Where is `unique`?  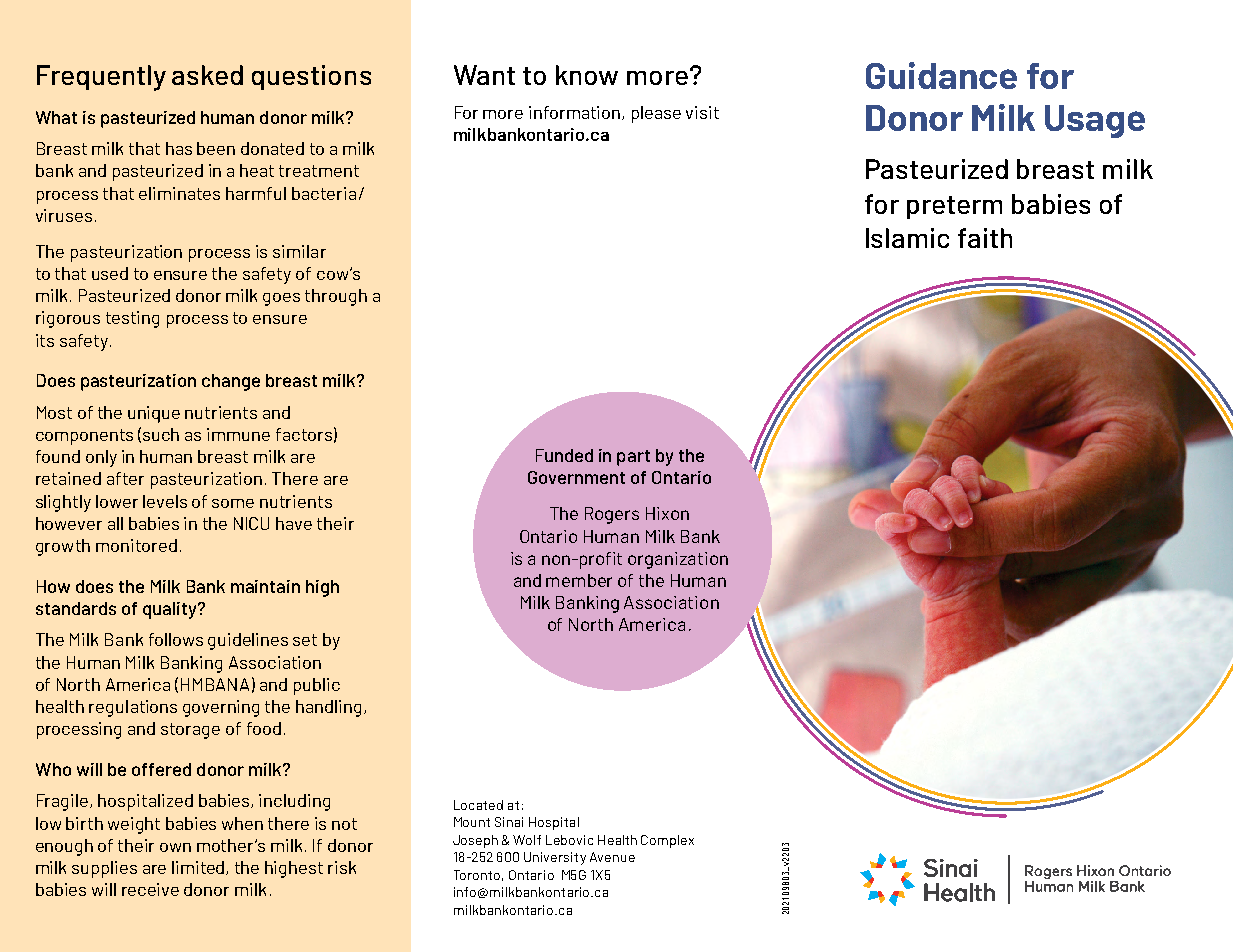
unique is located at coordinates (154, 414).
